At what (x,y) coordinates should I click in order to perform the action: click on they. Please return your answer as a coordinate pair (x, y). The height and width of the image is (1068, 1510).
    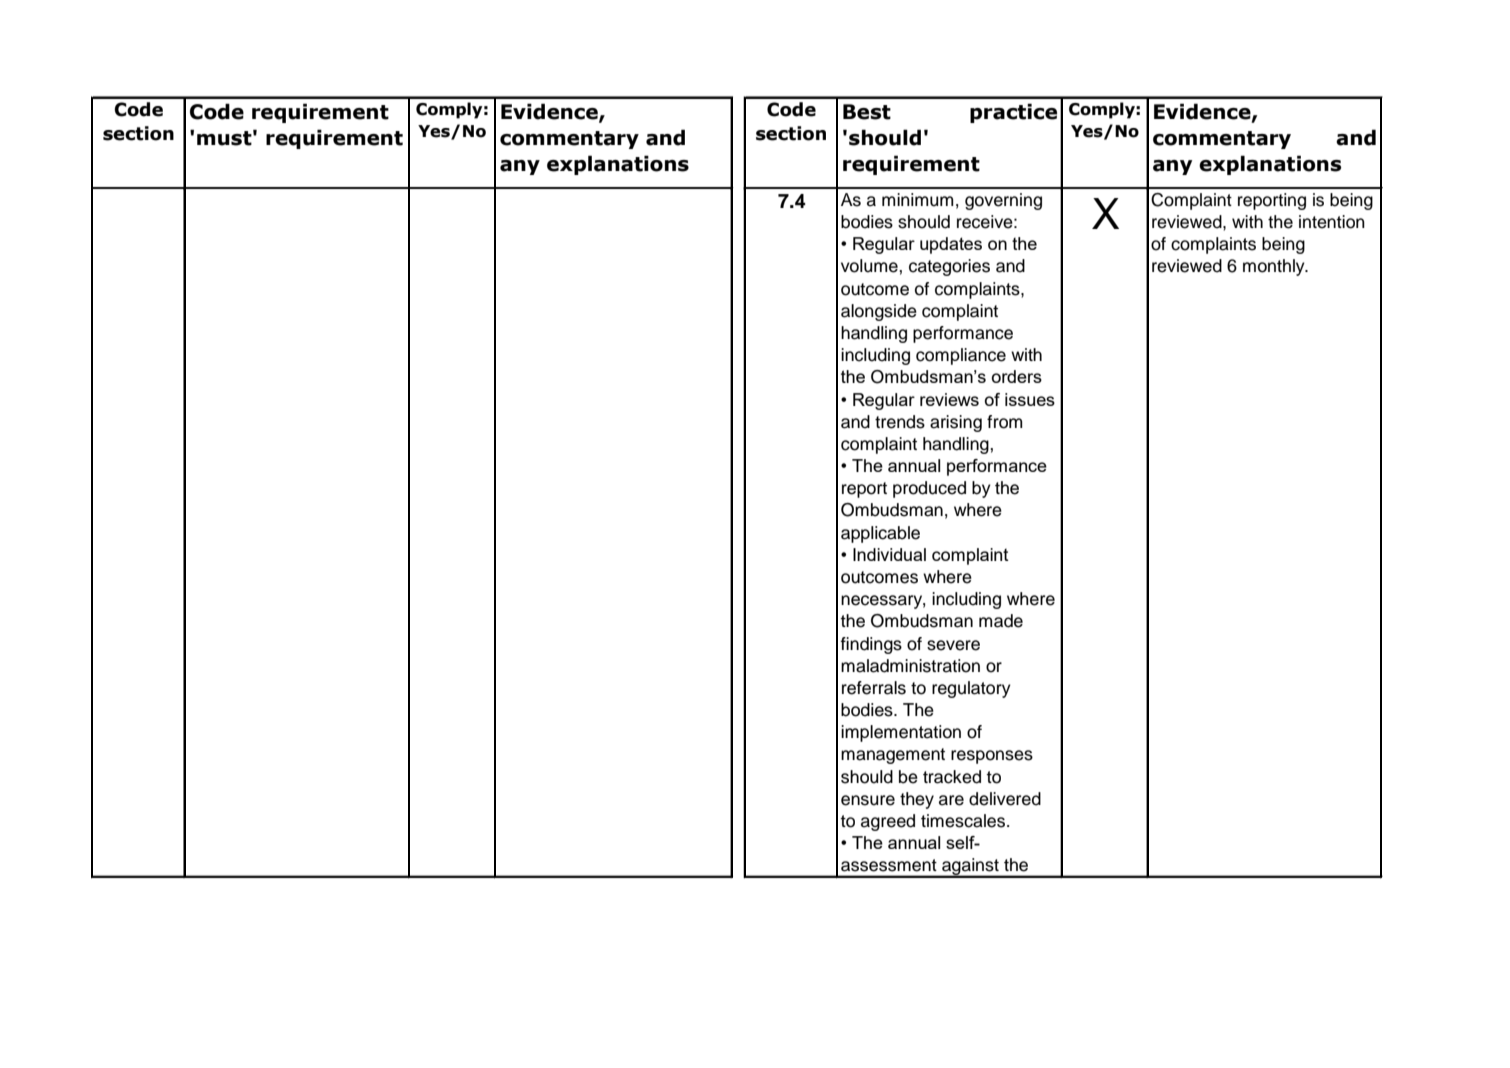
    Looking at the image, I should click on (917, 800).
